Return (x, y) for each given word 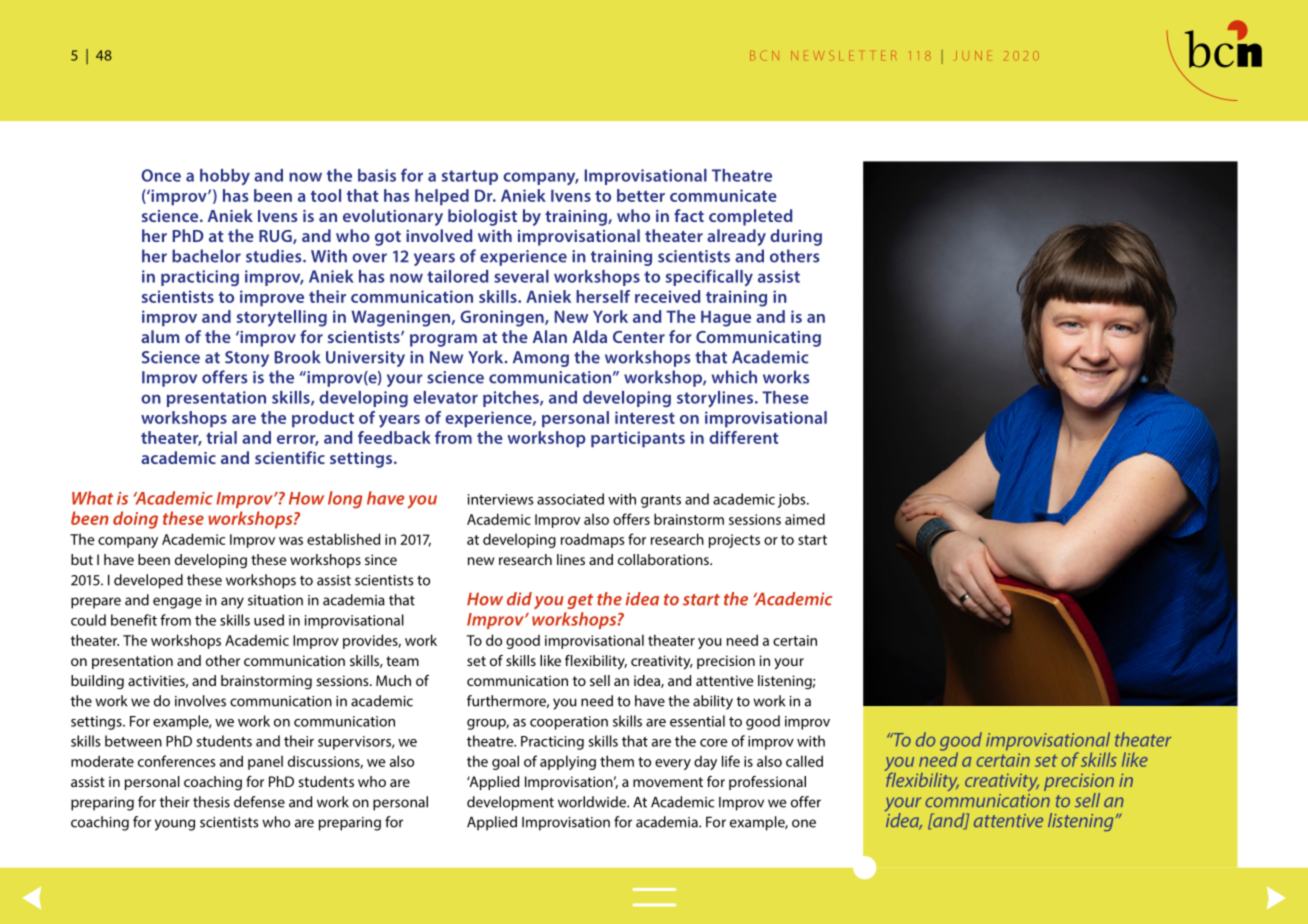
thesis (211, 802)
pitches (512, 399)
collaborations (664, 559)
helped (442, 197)
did (519, 599)
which (734, 377)
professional (767, 783)
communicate (723, 195)
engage (177, 603)
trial (221, 437)
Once (161, 175)
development (510, 803)
